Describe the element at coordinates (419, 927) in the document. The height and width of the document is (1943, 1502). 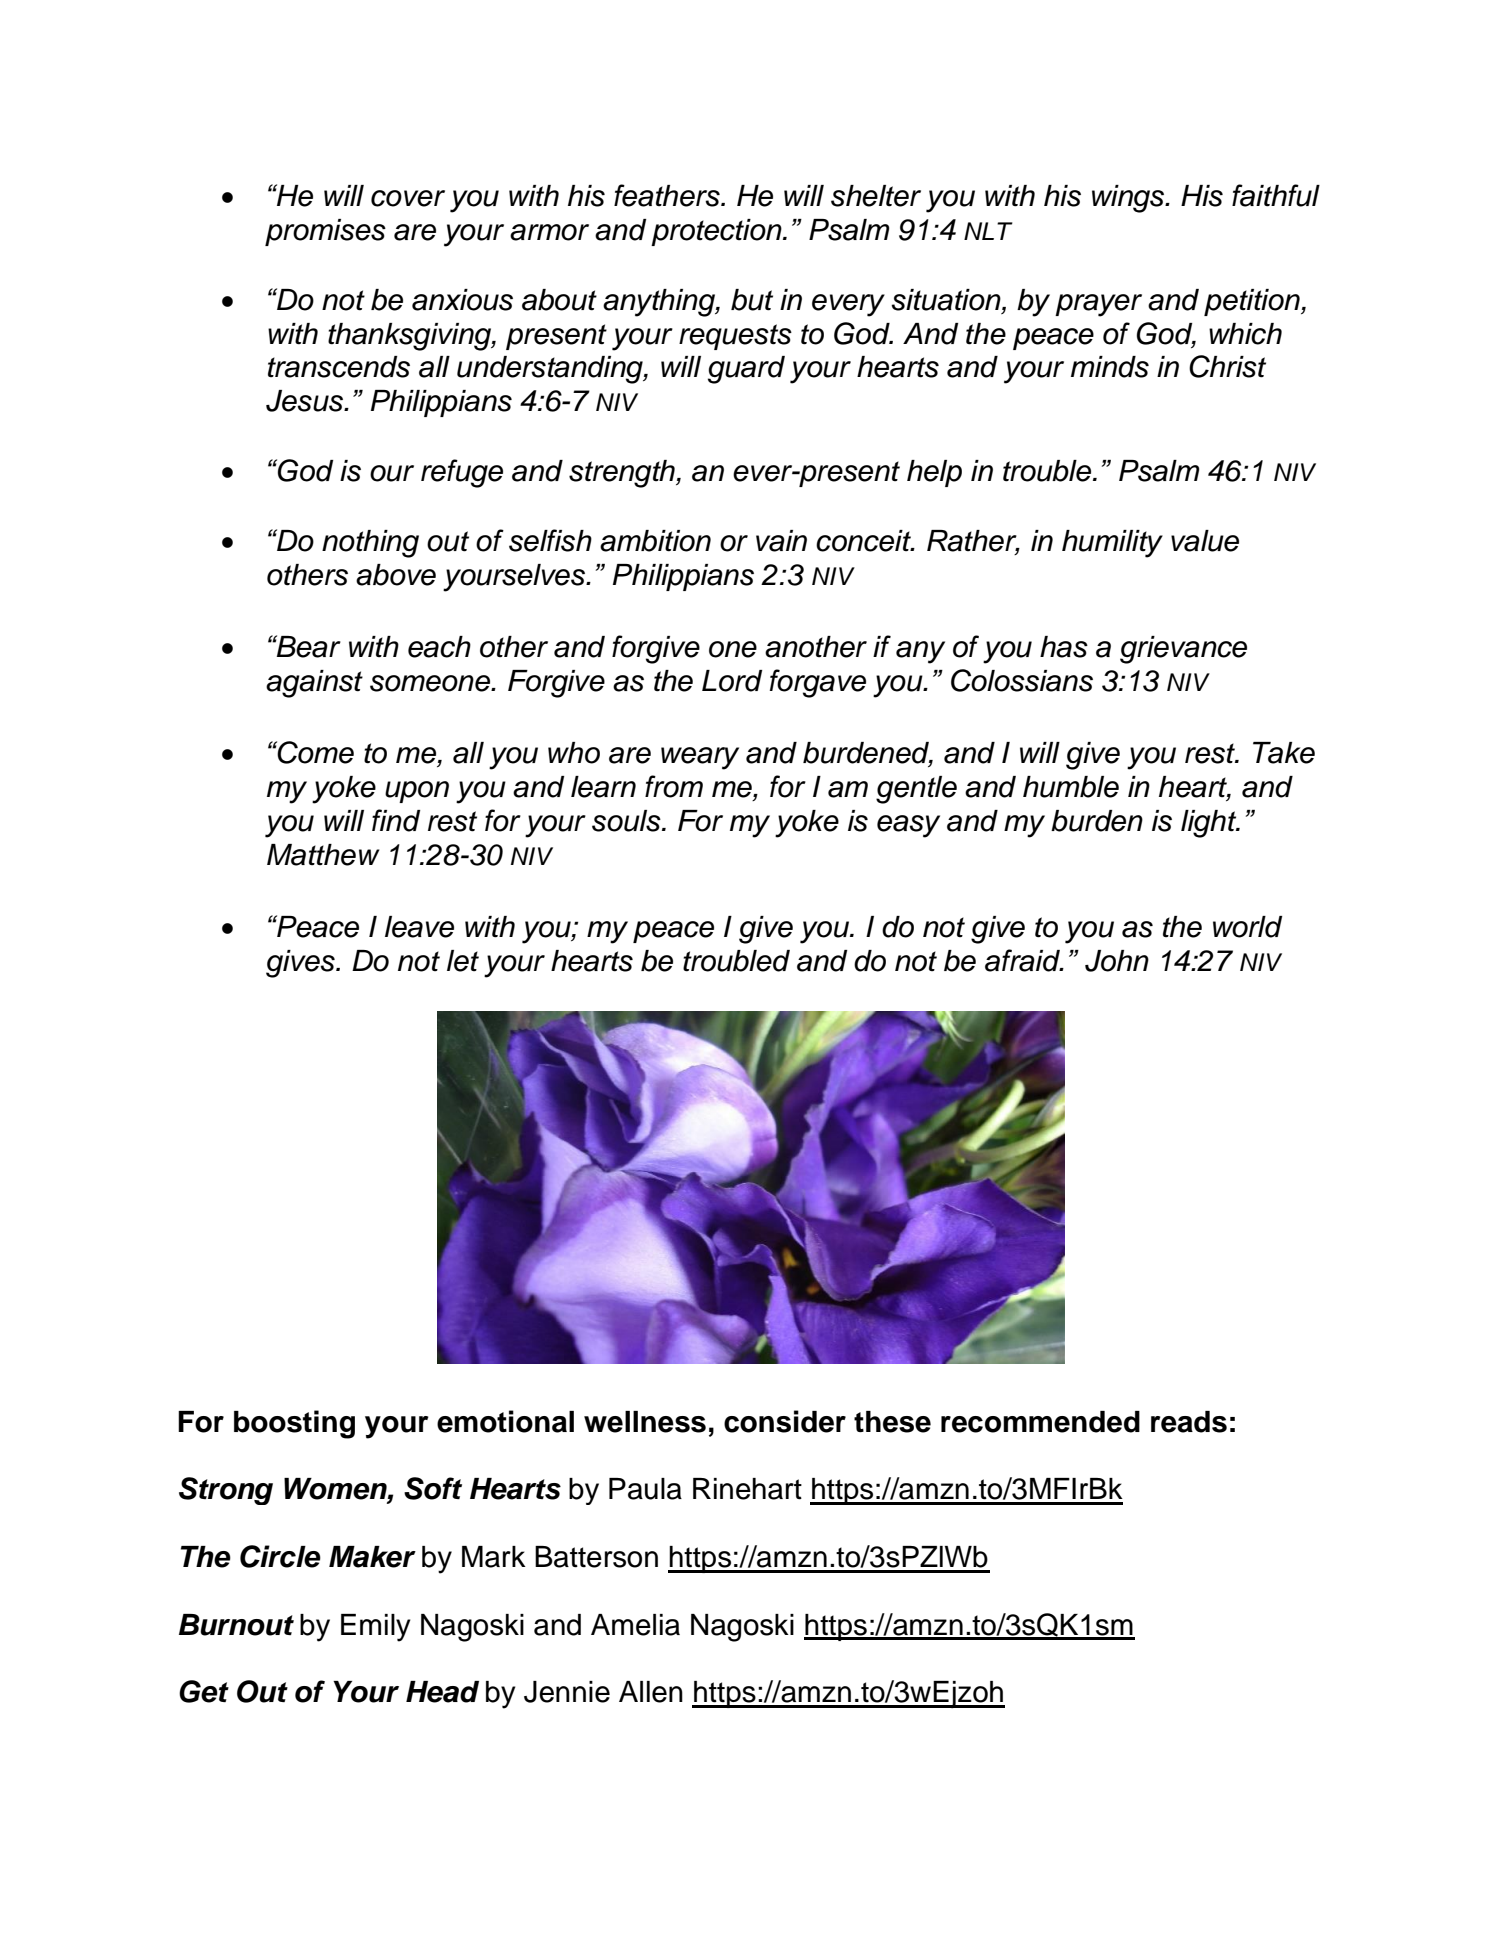
I see `leave` at that location.
